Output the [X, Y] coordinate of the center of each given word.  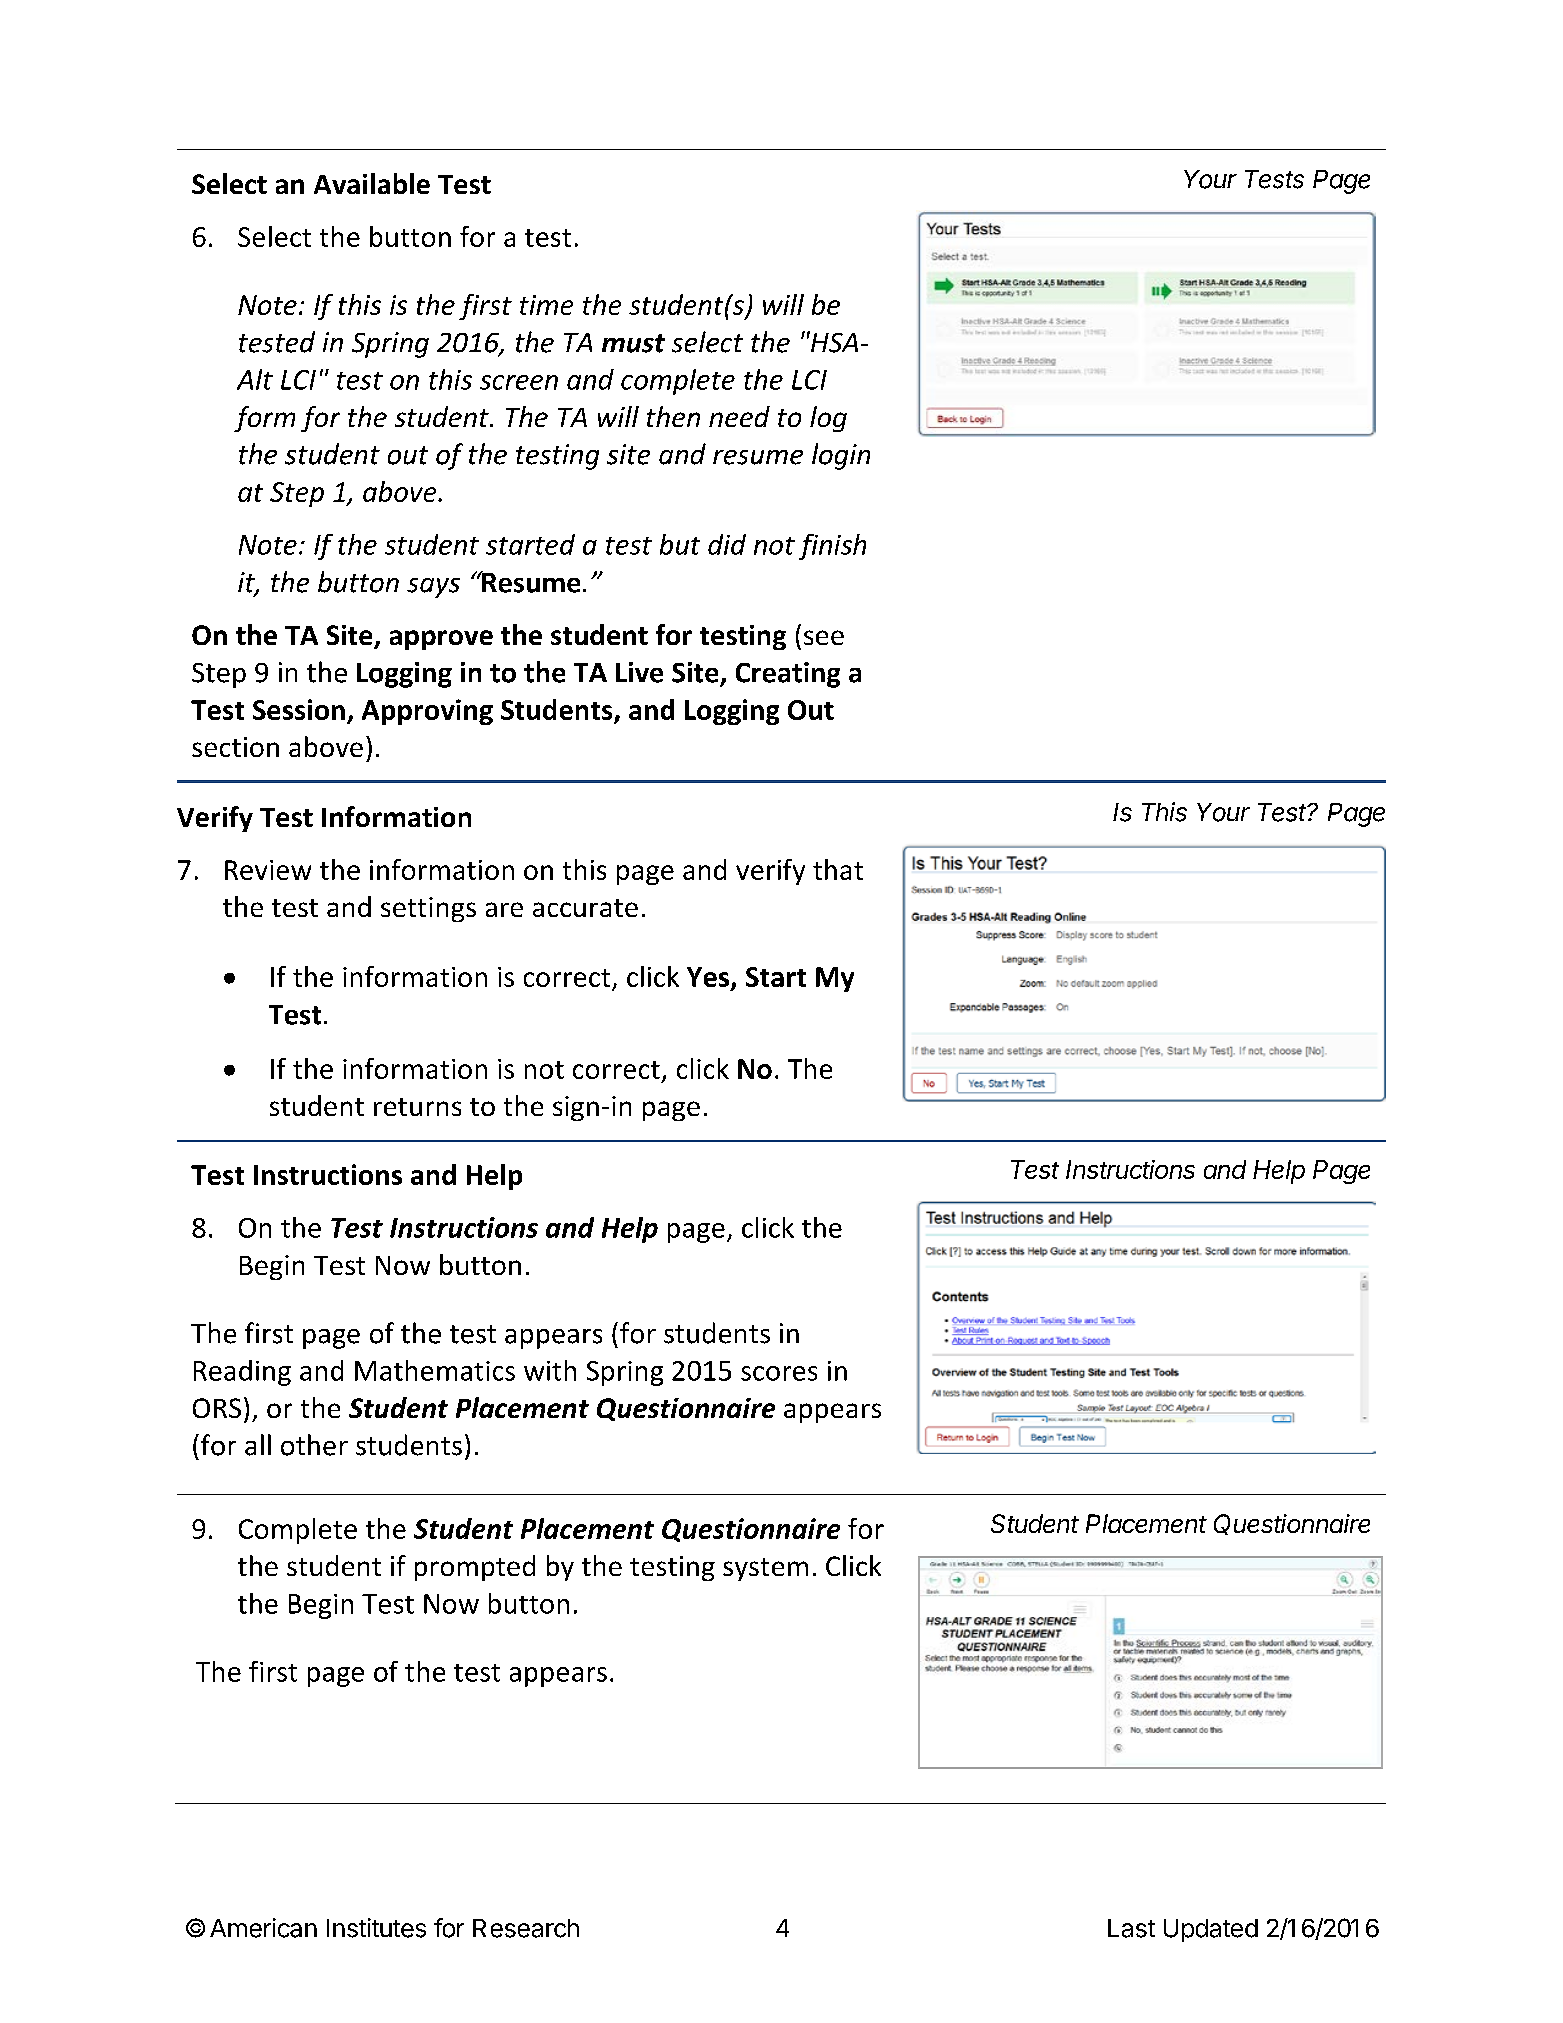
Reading [242, 1373]
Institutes [376, 1928]
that [838, 869]
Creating [788, 675]
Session [299, 709]
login [841, 456]
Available [372, 183]
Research [526, 1928]
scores [779, 1373]
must [633, 343]
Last [1131, 1928]
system [765, 1569]
